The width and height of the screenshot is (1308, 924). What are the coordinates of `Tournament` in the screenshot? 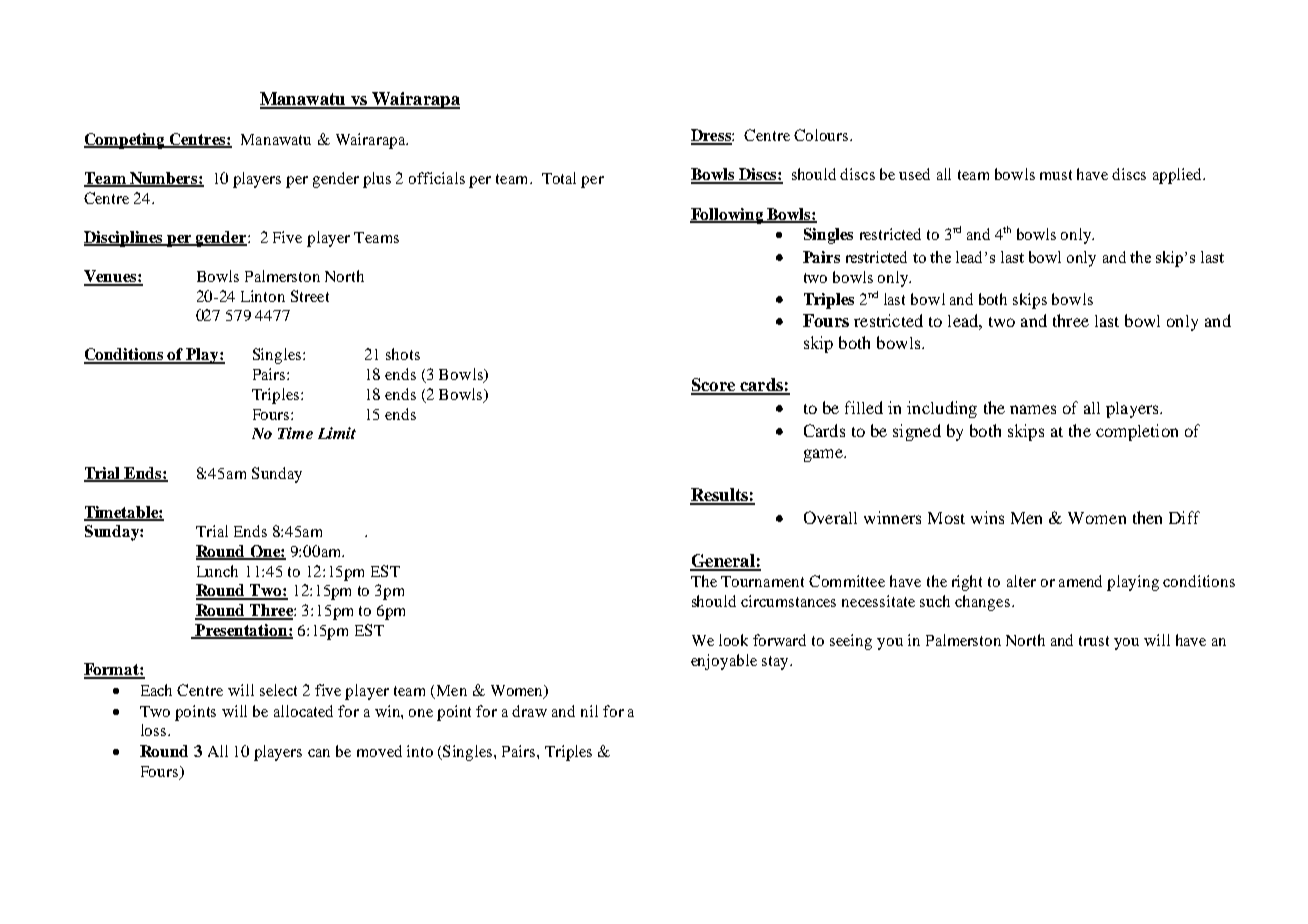 It's located at (762, 581).
